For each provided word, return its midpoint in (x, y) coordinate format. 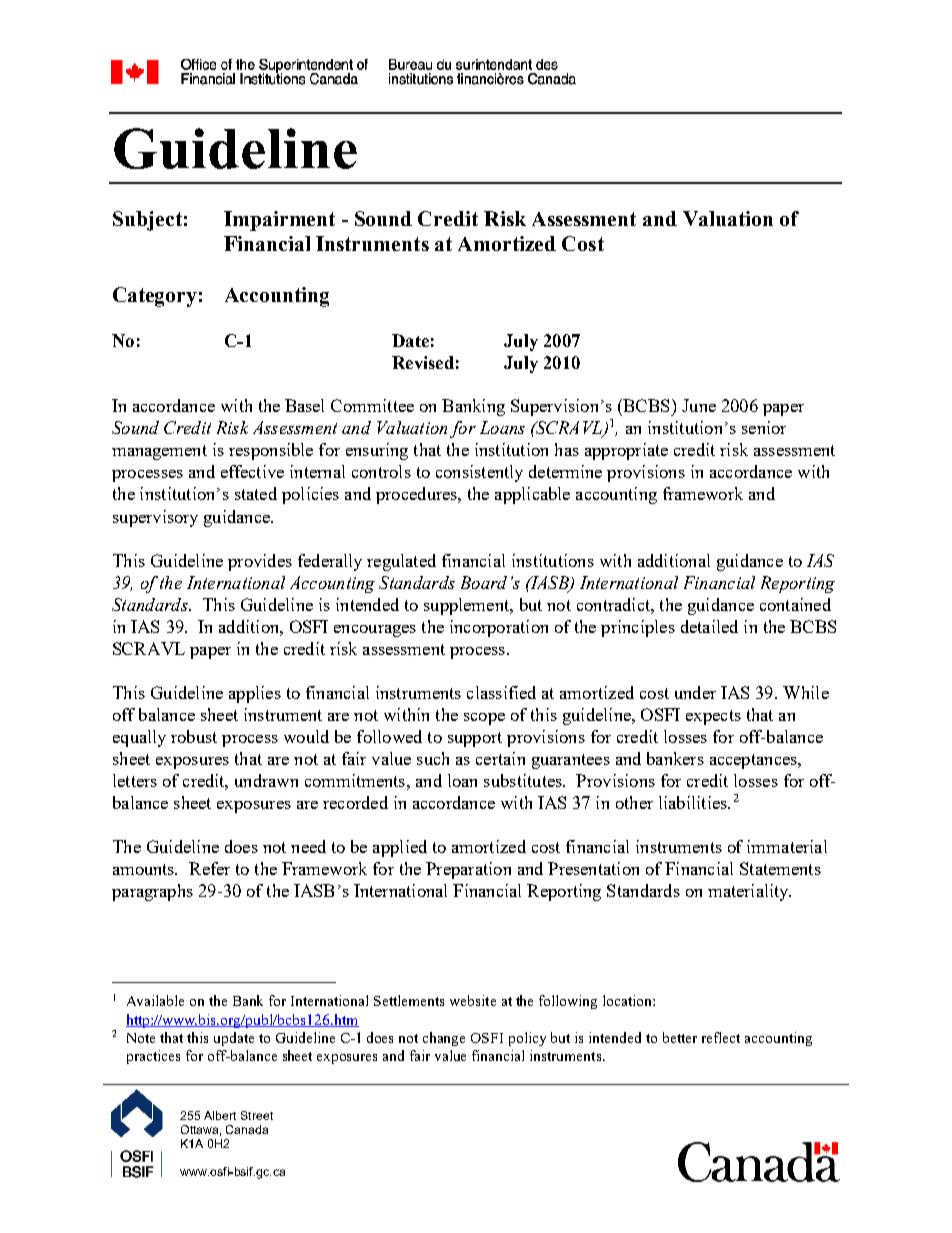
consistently (479, 473)
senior (764, 427)
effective (252, 471)
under (695, 692)
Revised (423, 362)
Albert (220, 1115)
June (699, 405)
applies (255, 694)
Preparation (468, 870)
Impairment (279, 221)
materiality (749, 892)
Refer (209, 868)
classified (501, 692)
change (444, 1039)
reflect (721, 1037)
